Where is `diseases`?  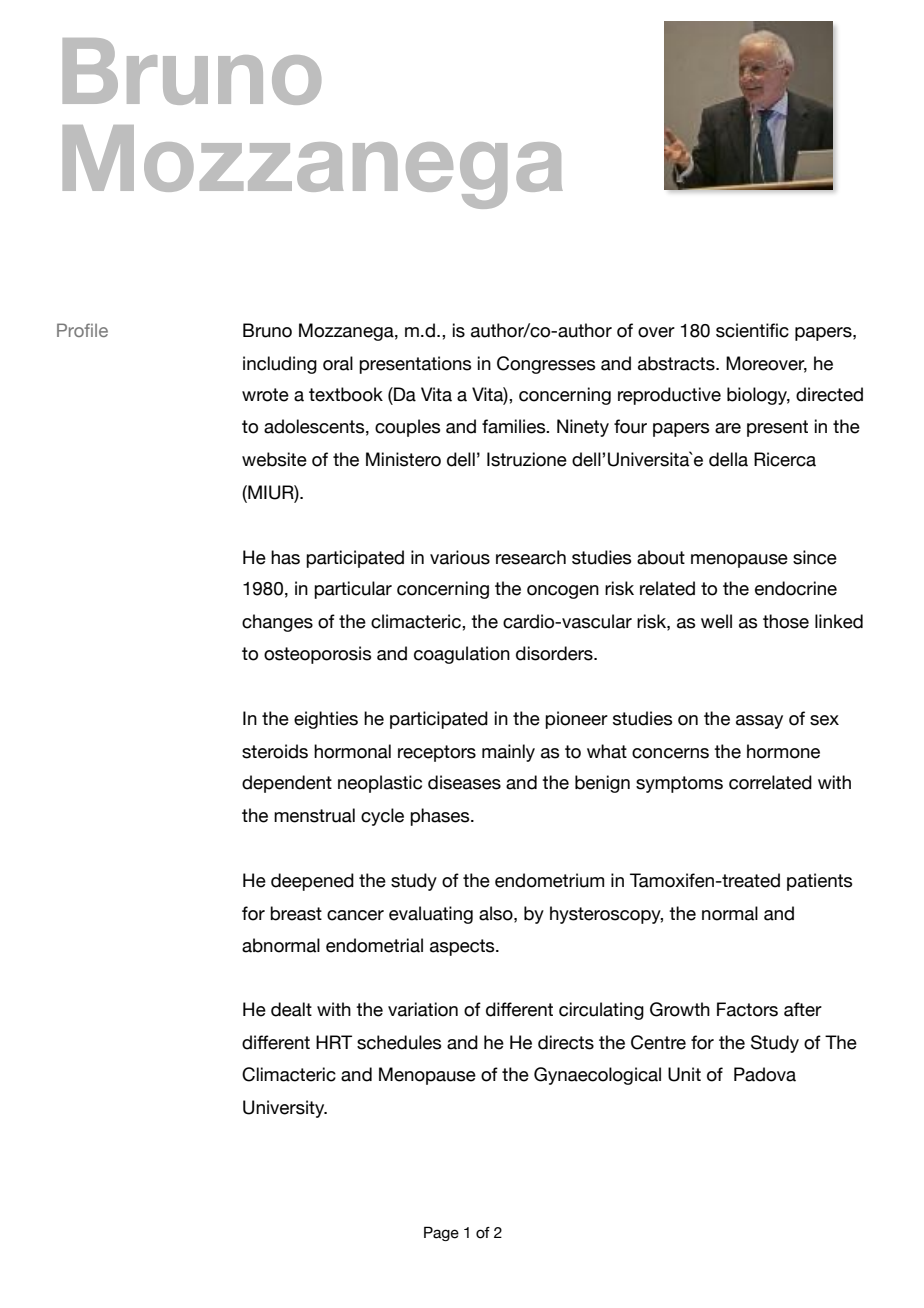 diseases is located at coordinates (464, 782).
